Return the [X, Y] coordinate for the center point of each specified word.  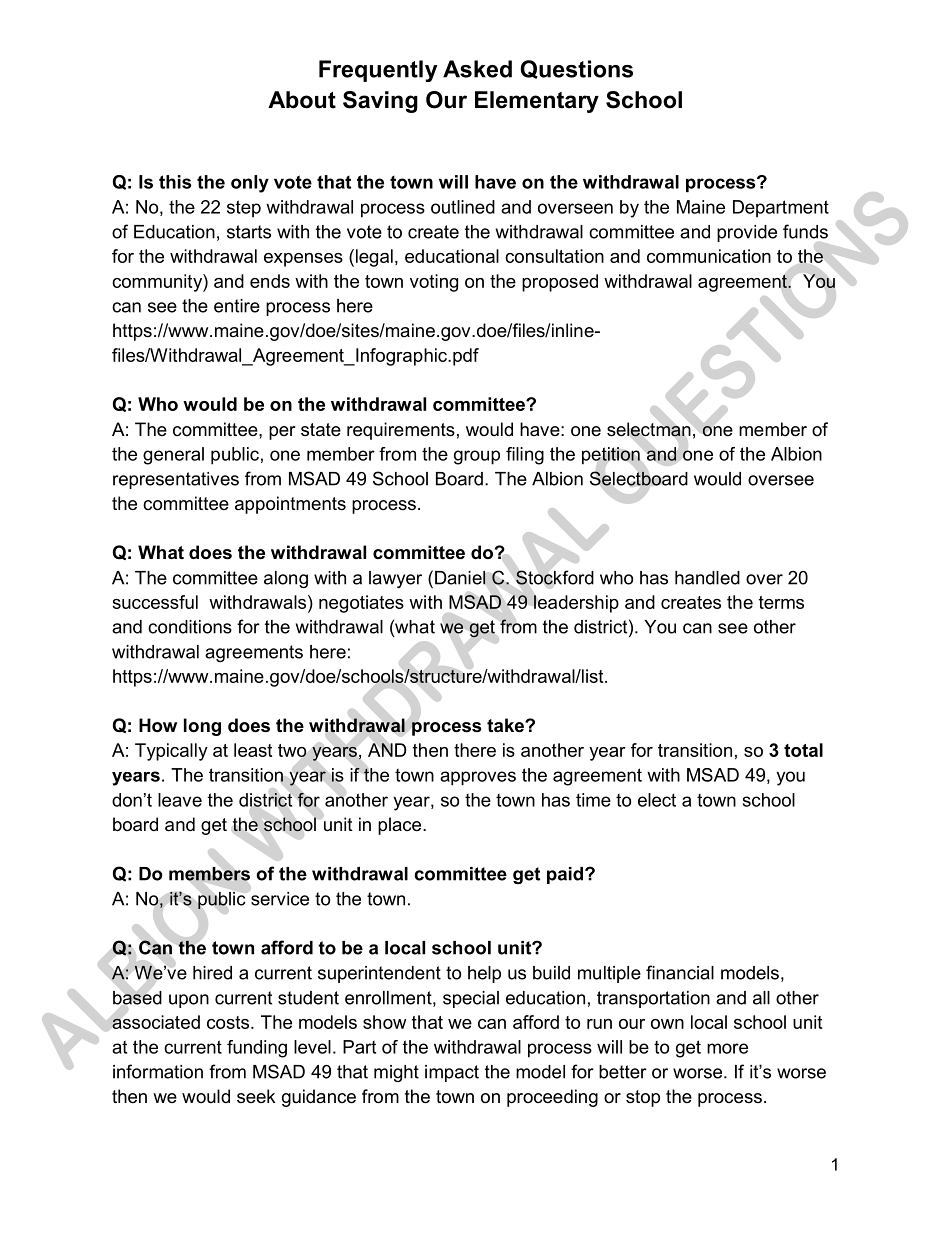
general [173, 456]
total [803, 750]
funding [257, 1049]
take [506, 725]
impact [452, 1073]
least [253, 750]
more [727, 1048]
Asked [477, 69]
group [477, 457]
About [302, 100]
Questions [576, 69]
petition [611, 456]
